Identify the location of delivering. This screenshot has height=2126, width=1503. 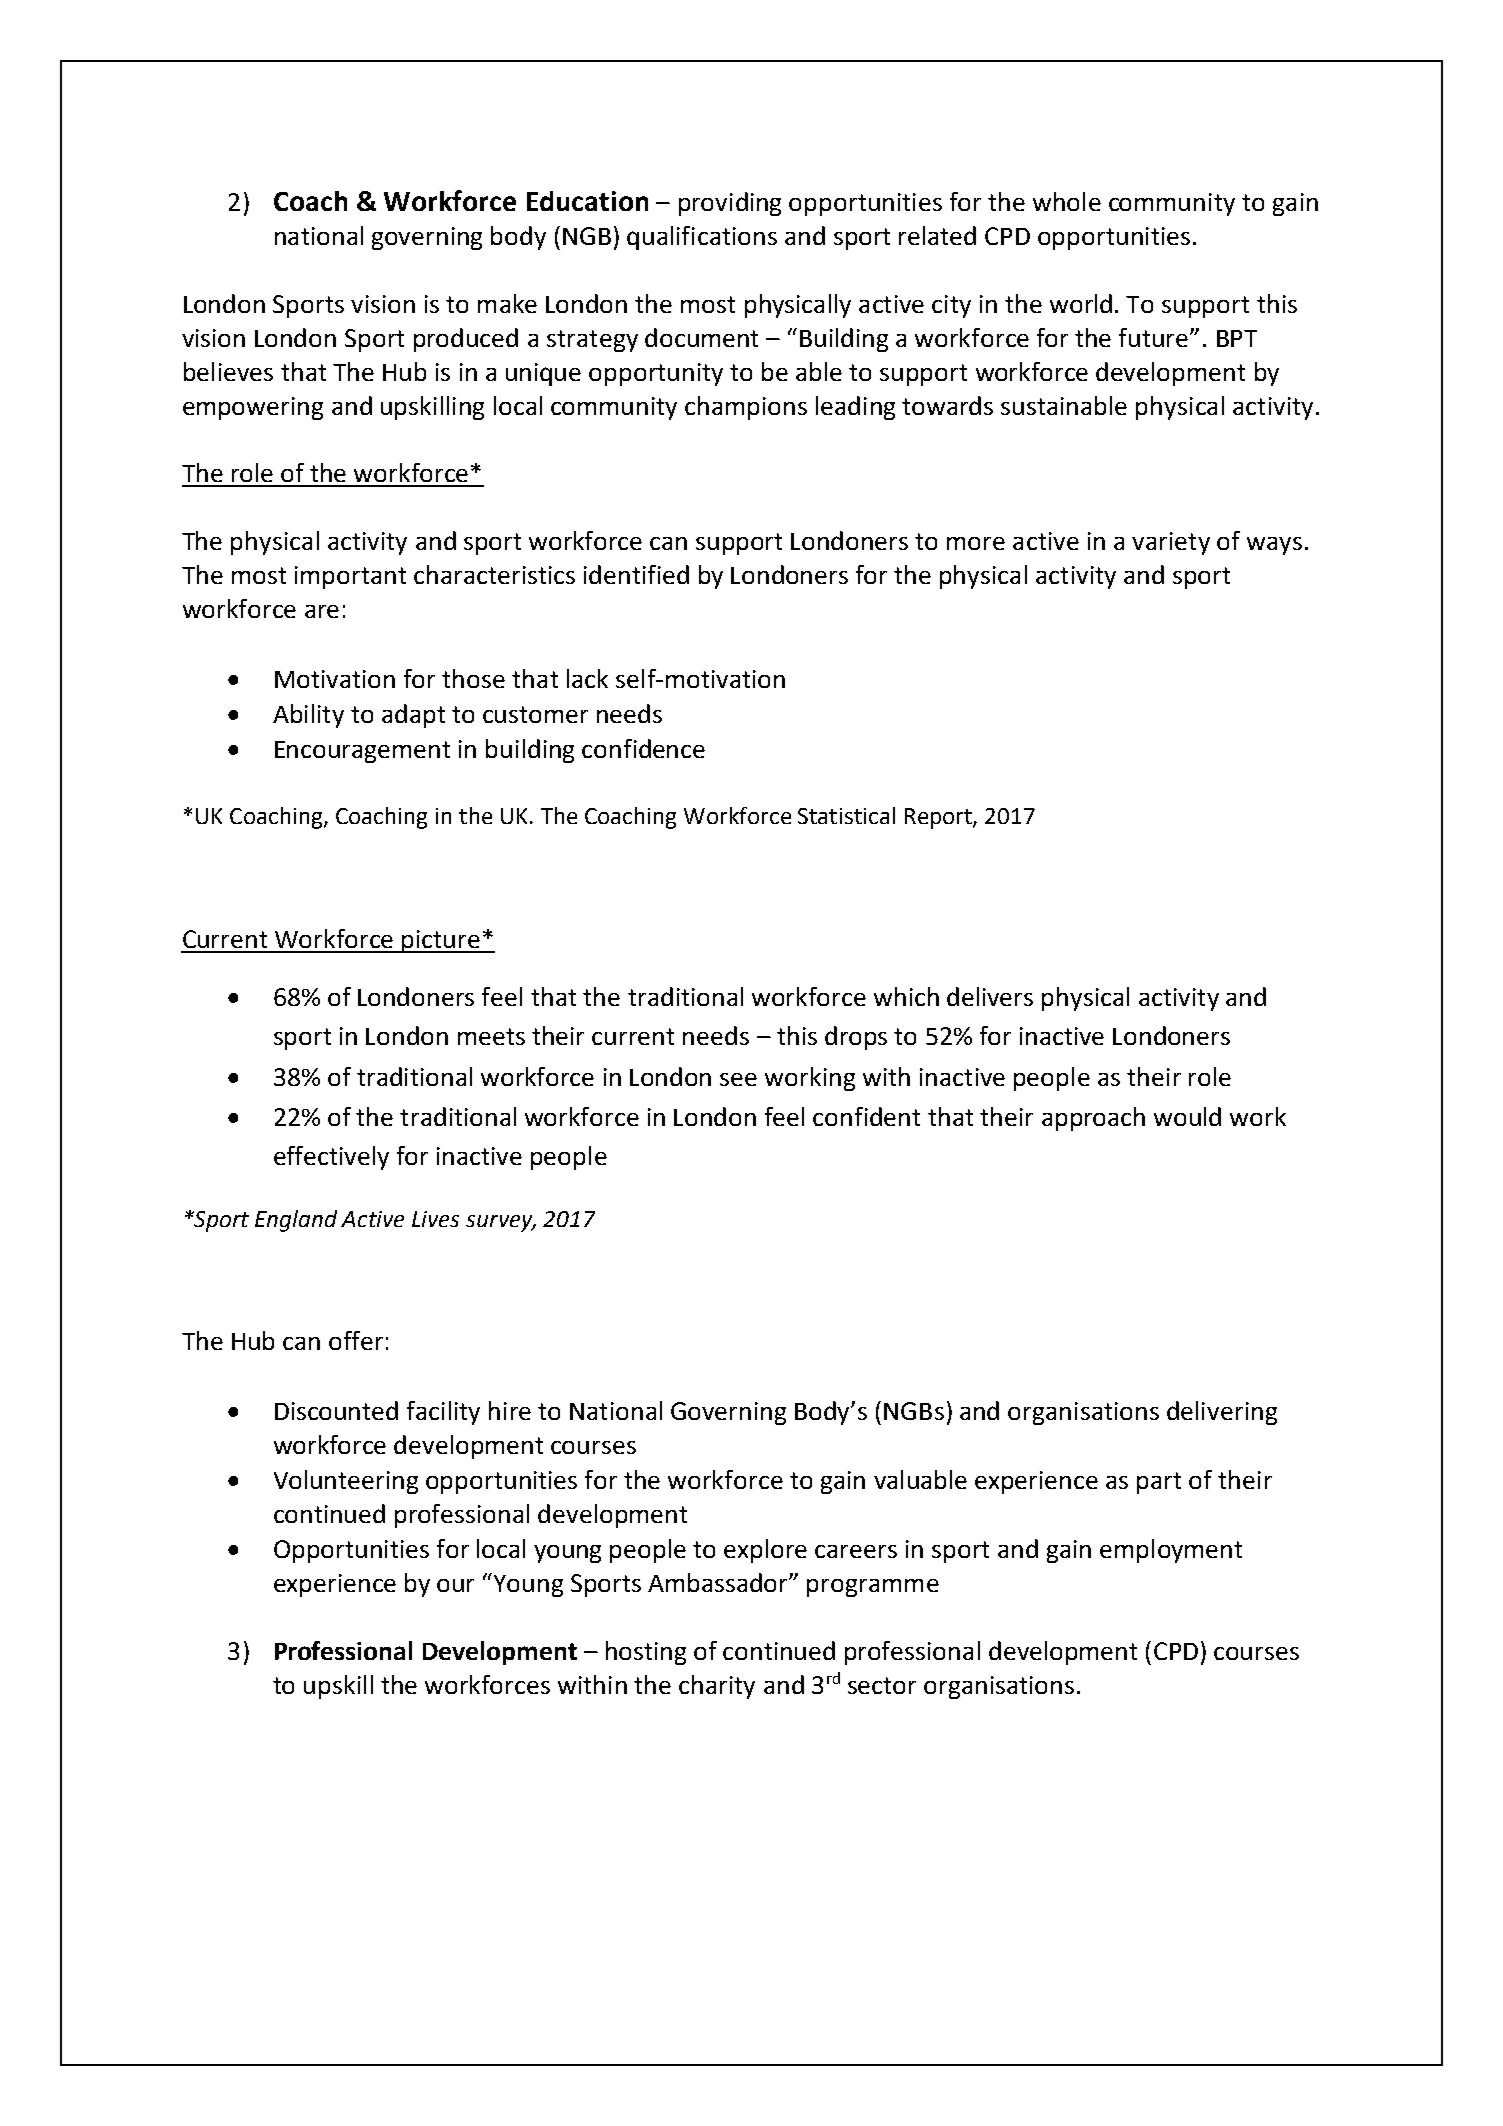
(1222, 1413).
